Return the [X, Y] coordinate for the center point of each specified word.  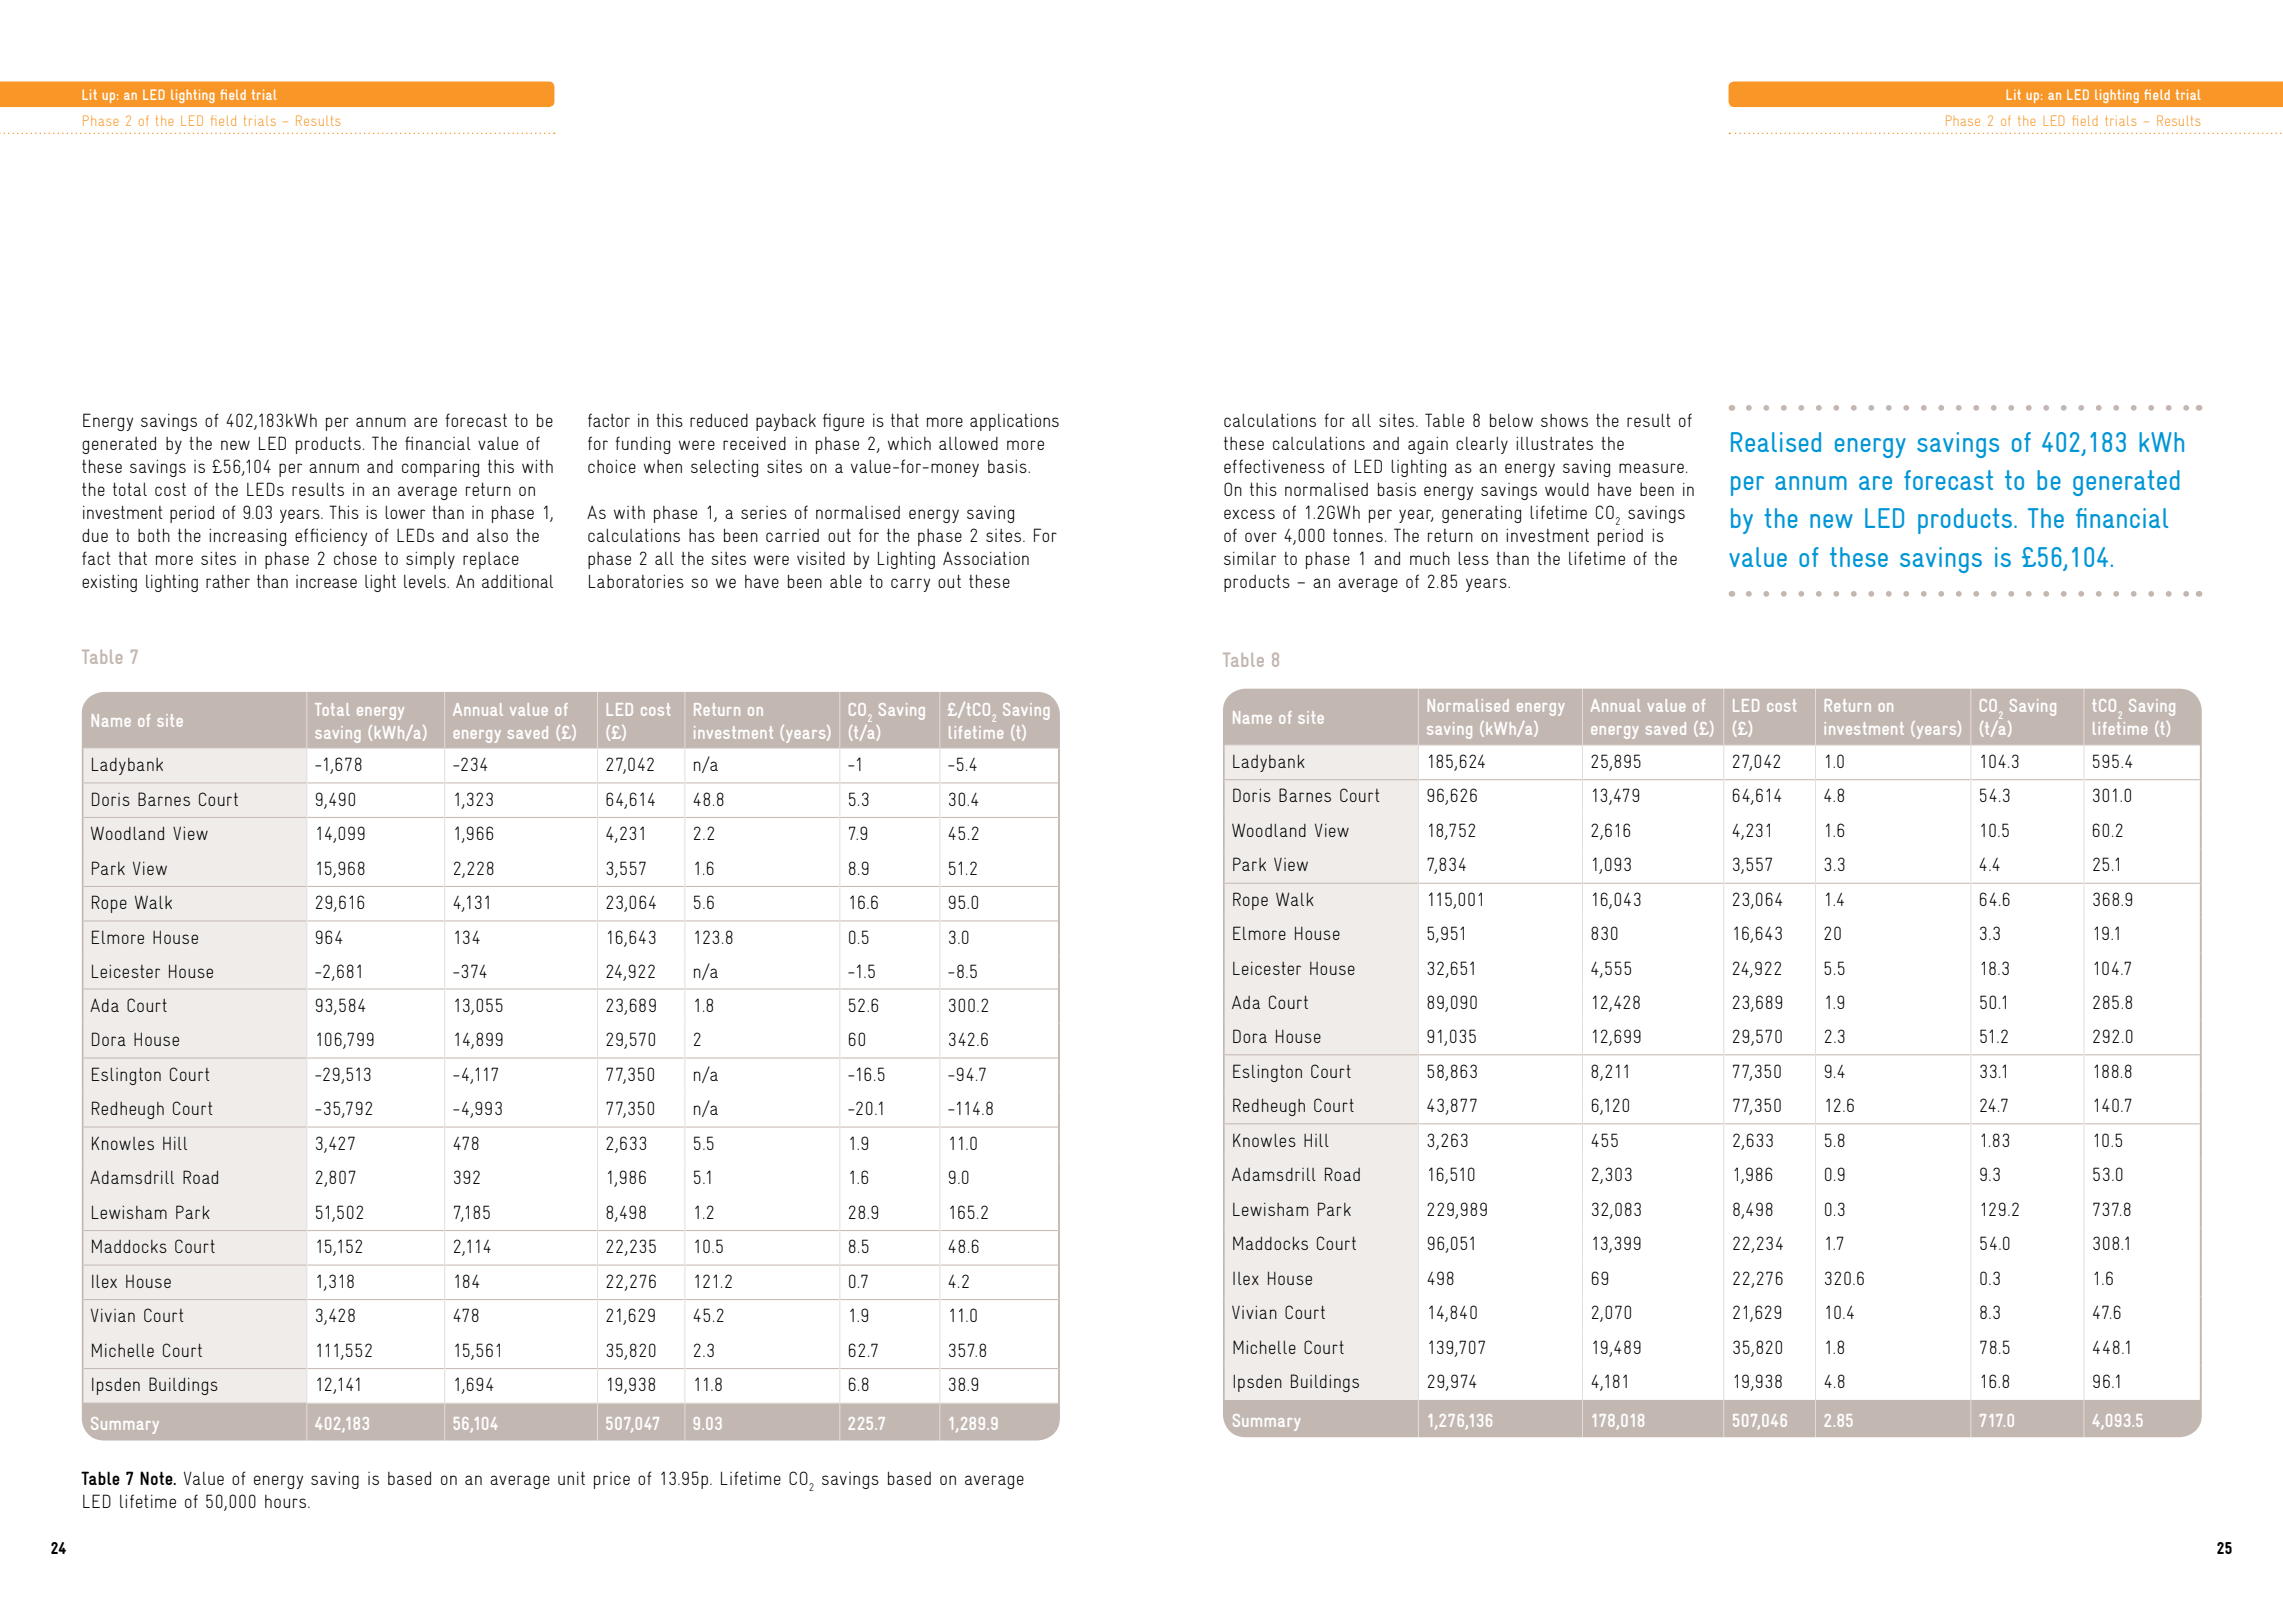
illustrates [1554, 443]
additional [517, 581]
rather [228, 581]
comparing [440, 468]
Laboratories [636, 581]
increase [326, 581]
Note [157, 1478]
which [909, 443]
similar [1250, 558]
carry [910, 585]
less [1473, 558]
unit [571, 1478]
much [1430, 558]
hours [287, 1501]
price [612, 1480]
